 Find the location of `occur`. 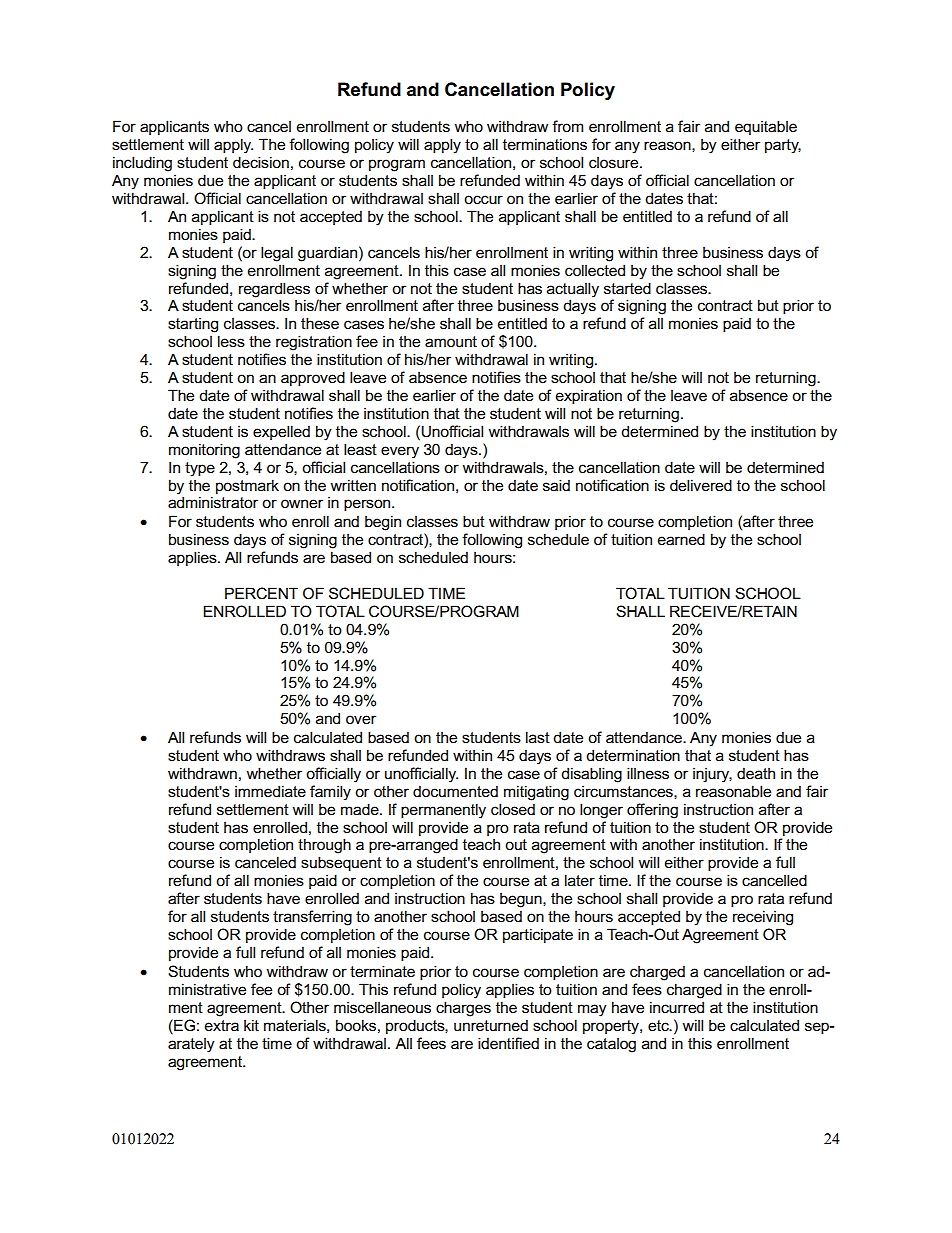

occur is located at coordinates (483, 199).
